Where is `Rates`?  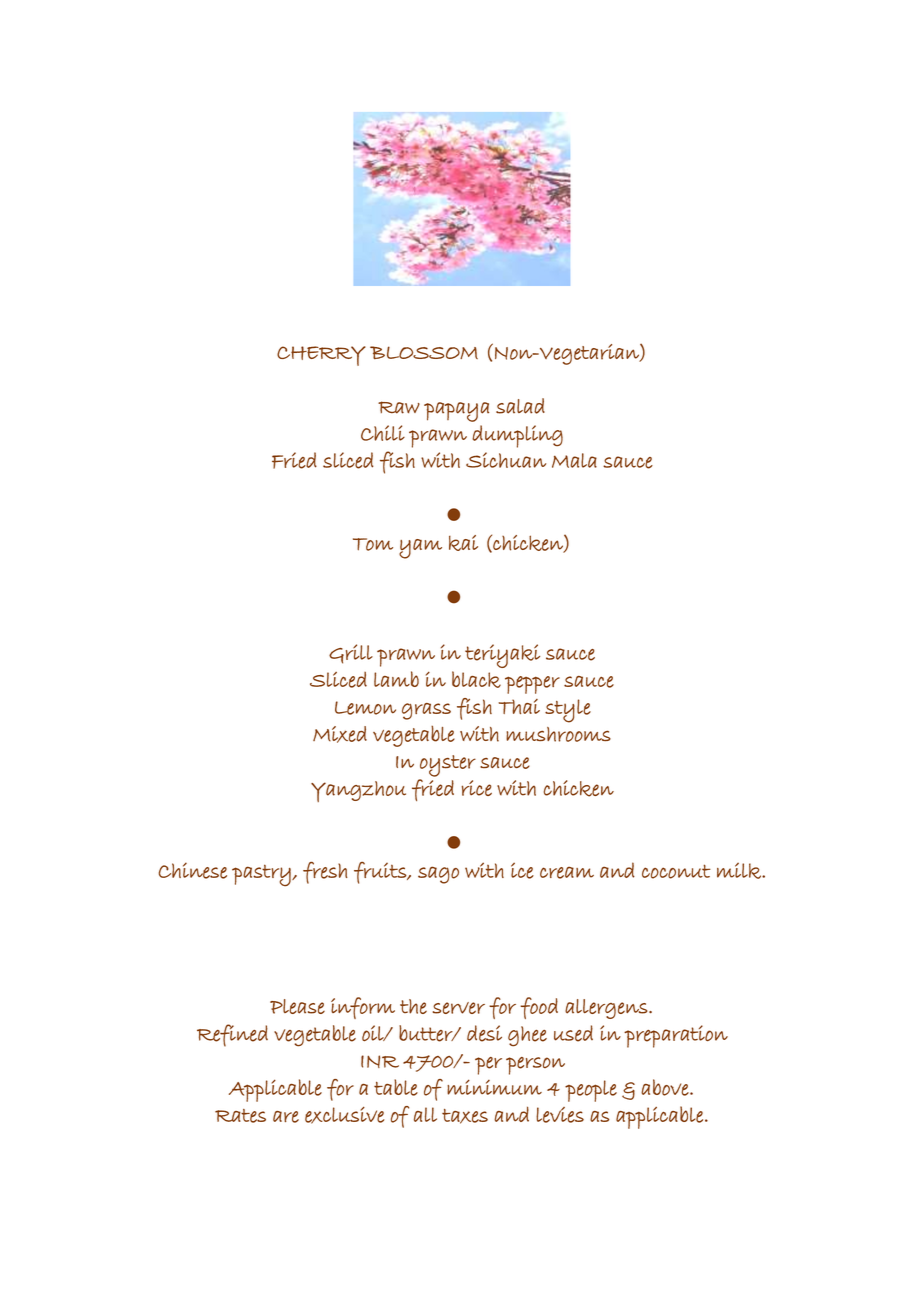
Rates is located at coordinates (240, 1116).
